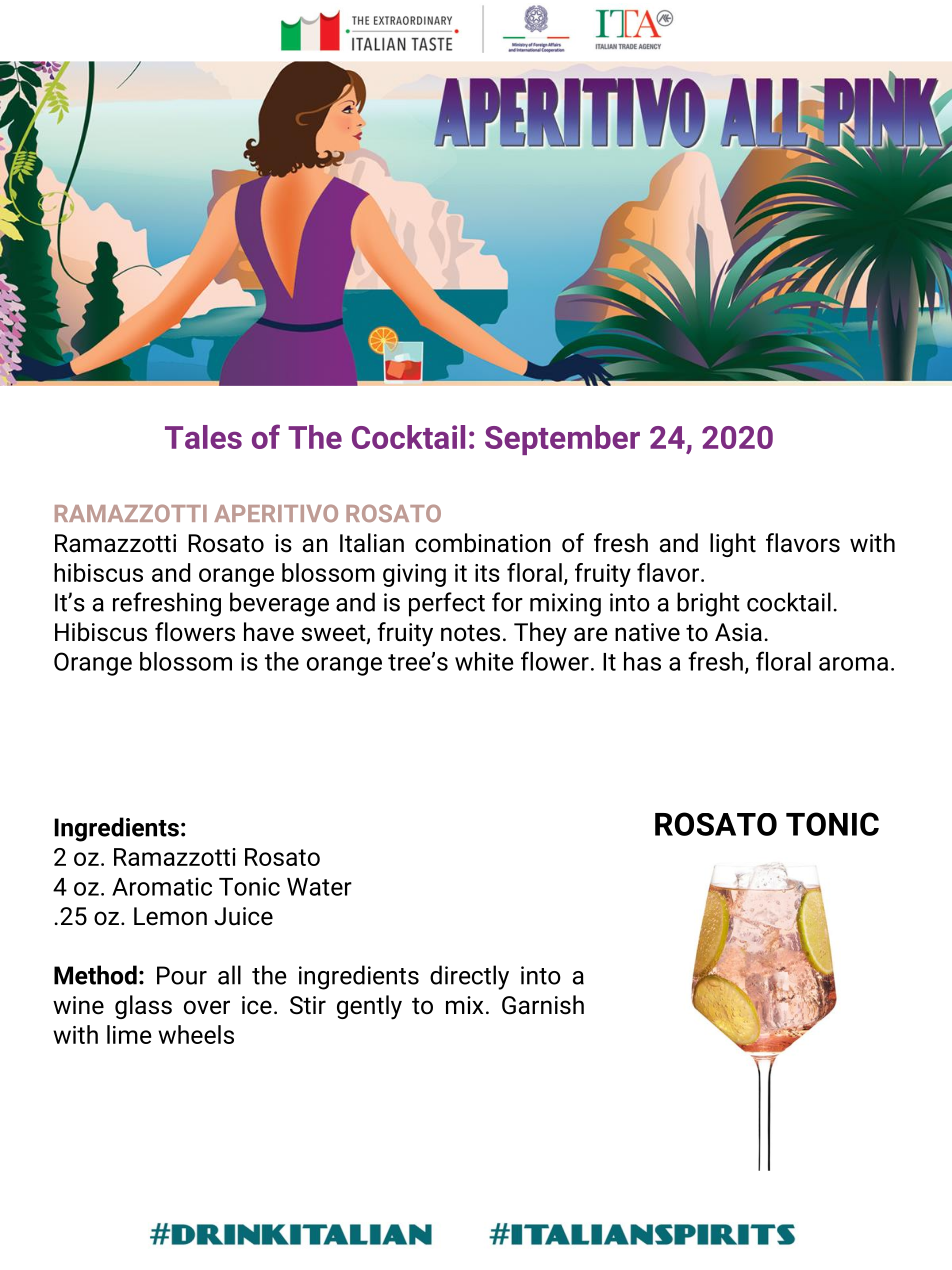 The height and width of the screenshot is (1270, 952). What do you see at coordinates (319, 887) in the screenshot?
I see `Water` at bounding box center [319, 887].
